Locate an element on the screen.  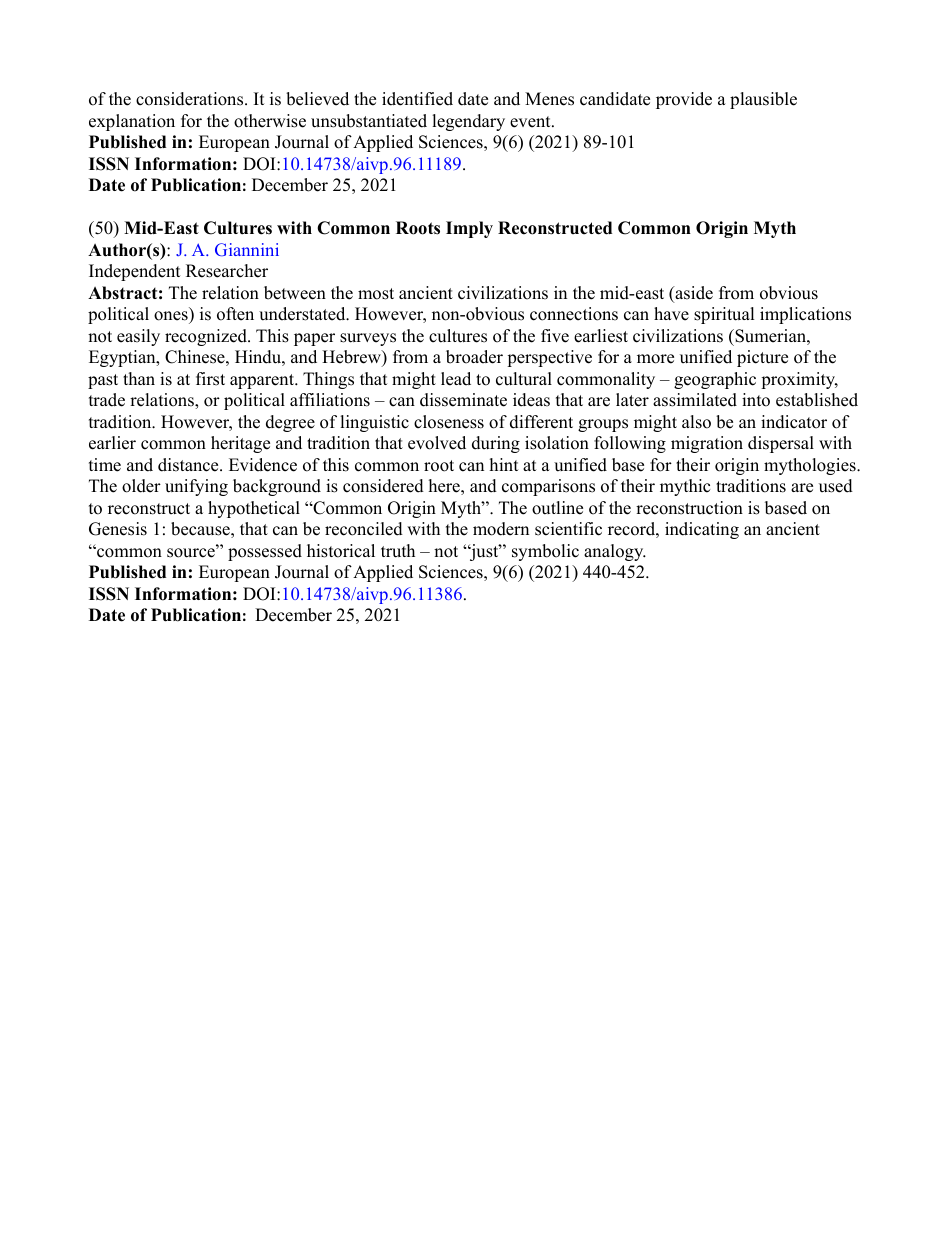
considerations is located at coordinates (191, 99).
